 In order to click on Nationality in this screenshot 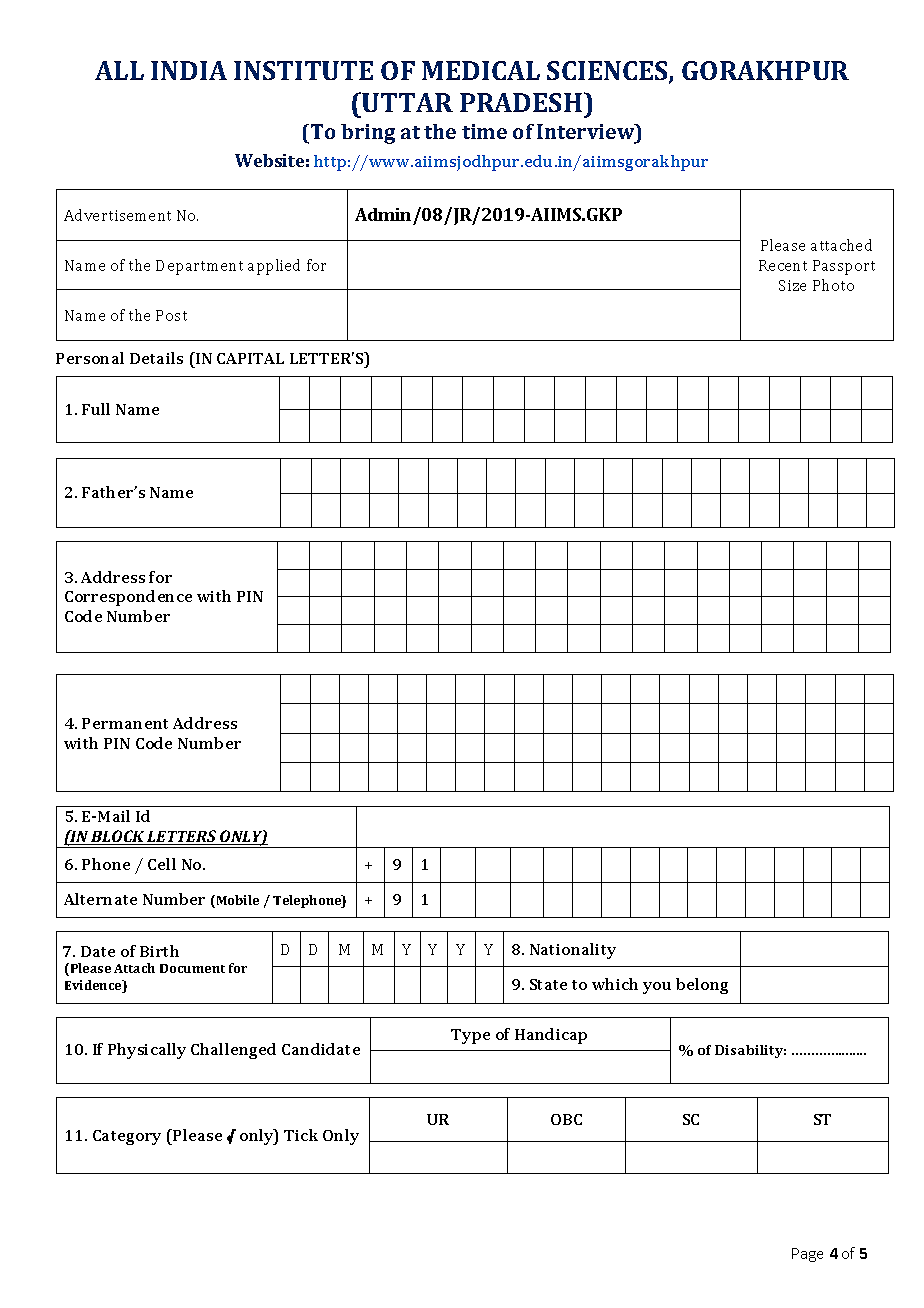, I will do `click(573, 951)`.
